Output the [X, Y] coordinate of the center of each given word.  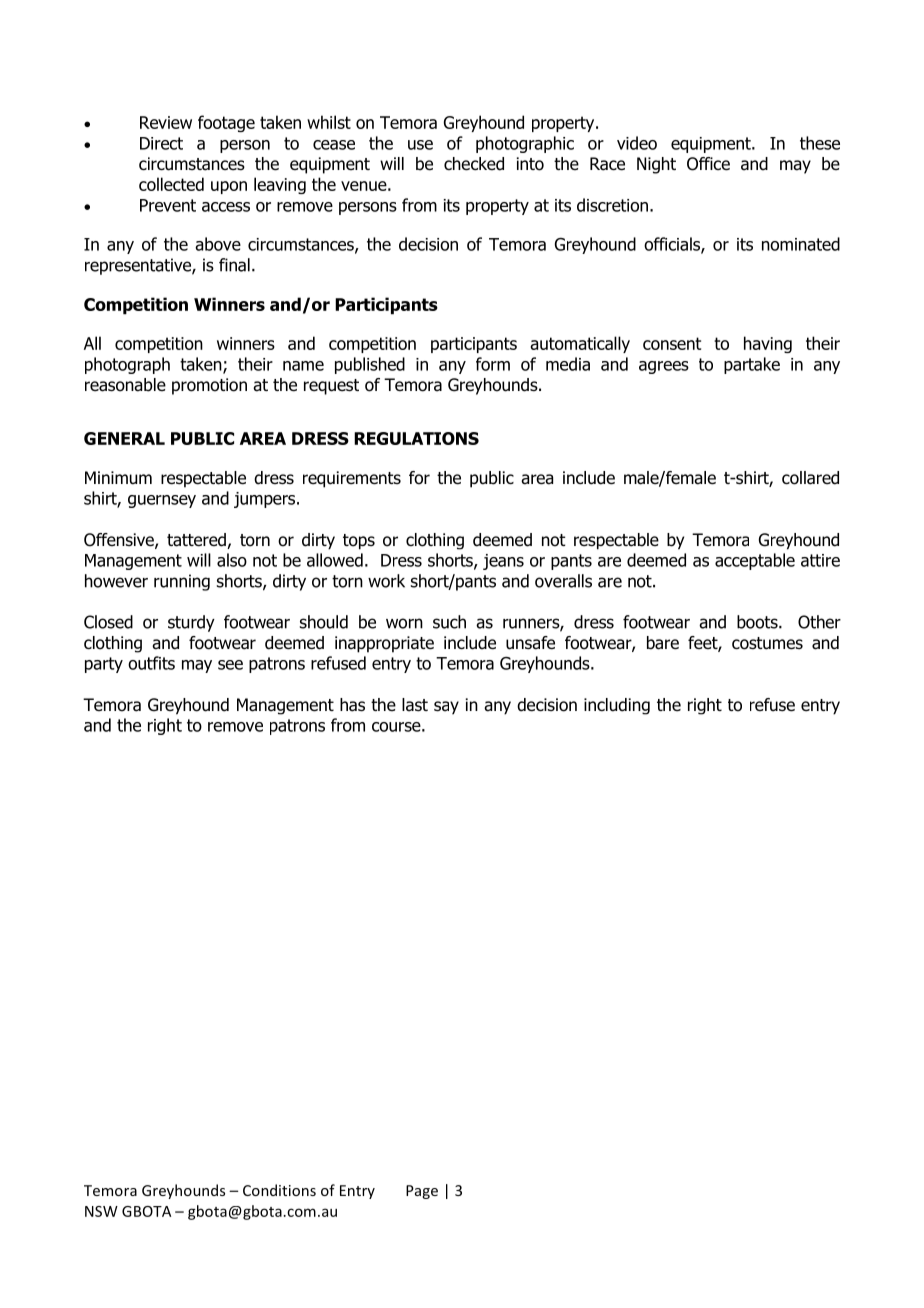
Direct [161, 143]
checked [474, 164]
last [415, 705]
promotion [209, 386]
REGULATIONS [416, 438]
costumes [767, 643]
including [617, 706]
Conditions [279, 1190]
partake [752, 365]
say [446, 708]
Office [708, 164]
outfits [151, 663]
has [352, 705]
